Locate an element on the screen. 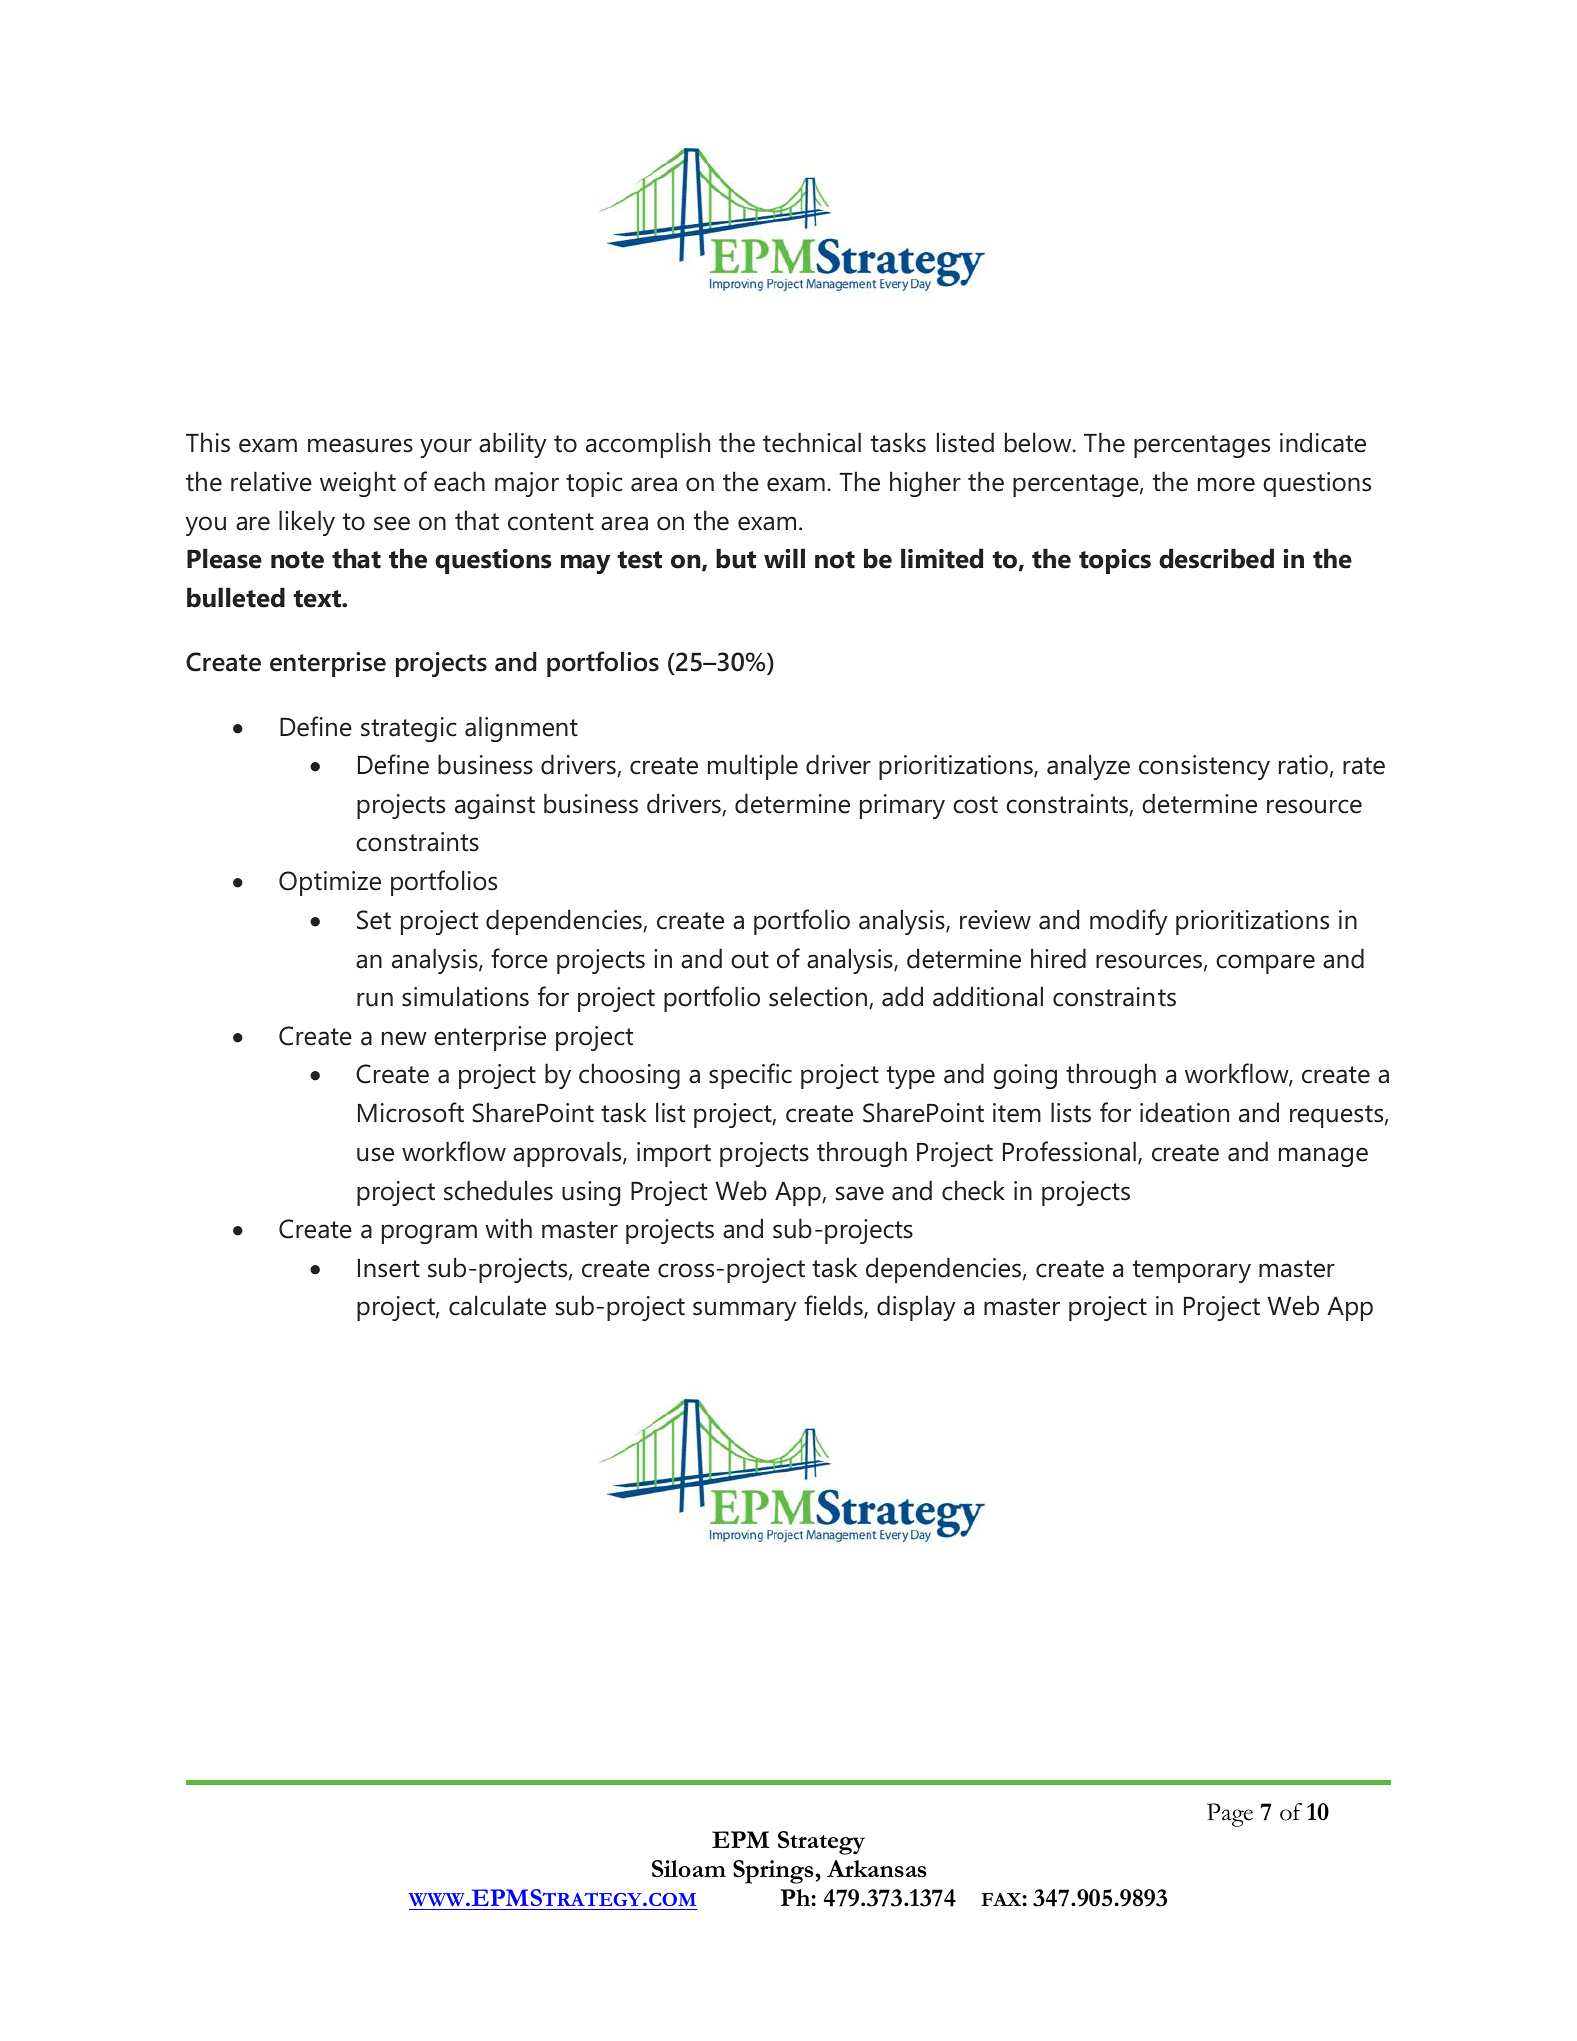 The width and height of the screenshot is (1577, 2041). technical is located at coordinates (812, 442).
